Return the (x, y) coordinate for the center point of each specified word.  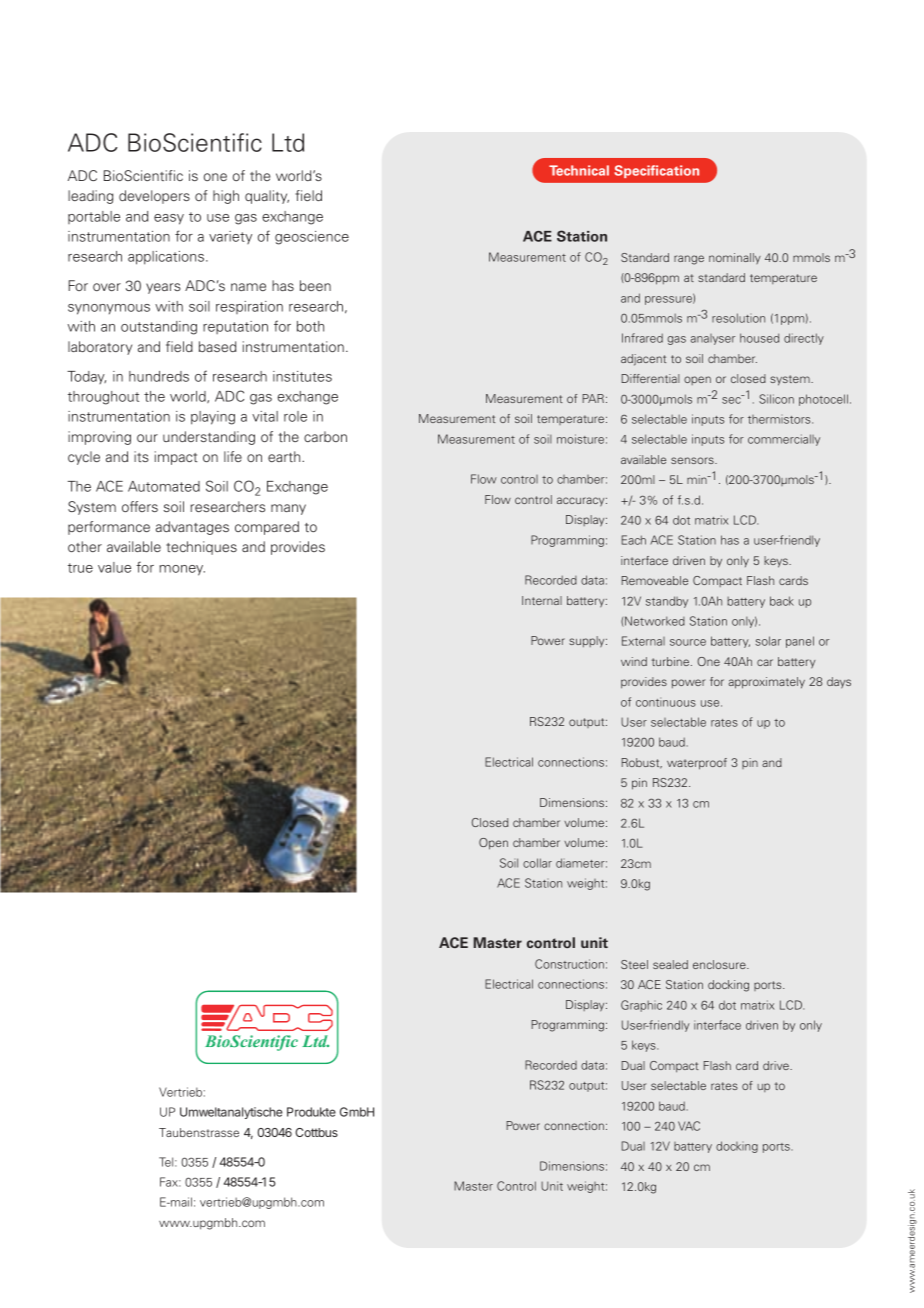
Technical (579, 170)
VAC (689, 1126)
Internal (542, 600)
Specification (656, 171)
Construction (569, 964)
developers (154, 197)
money (182, 570)
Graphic (641, 1006)
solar (768, 641)
